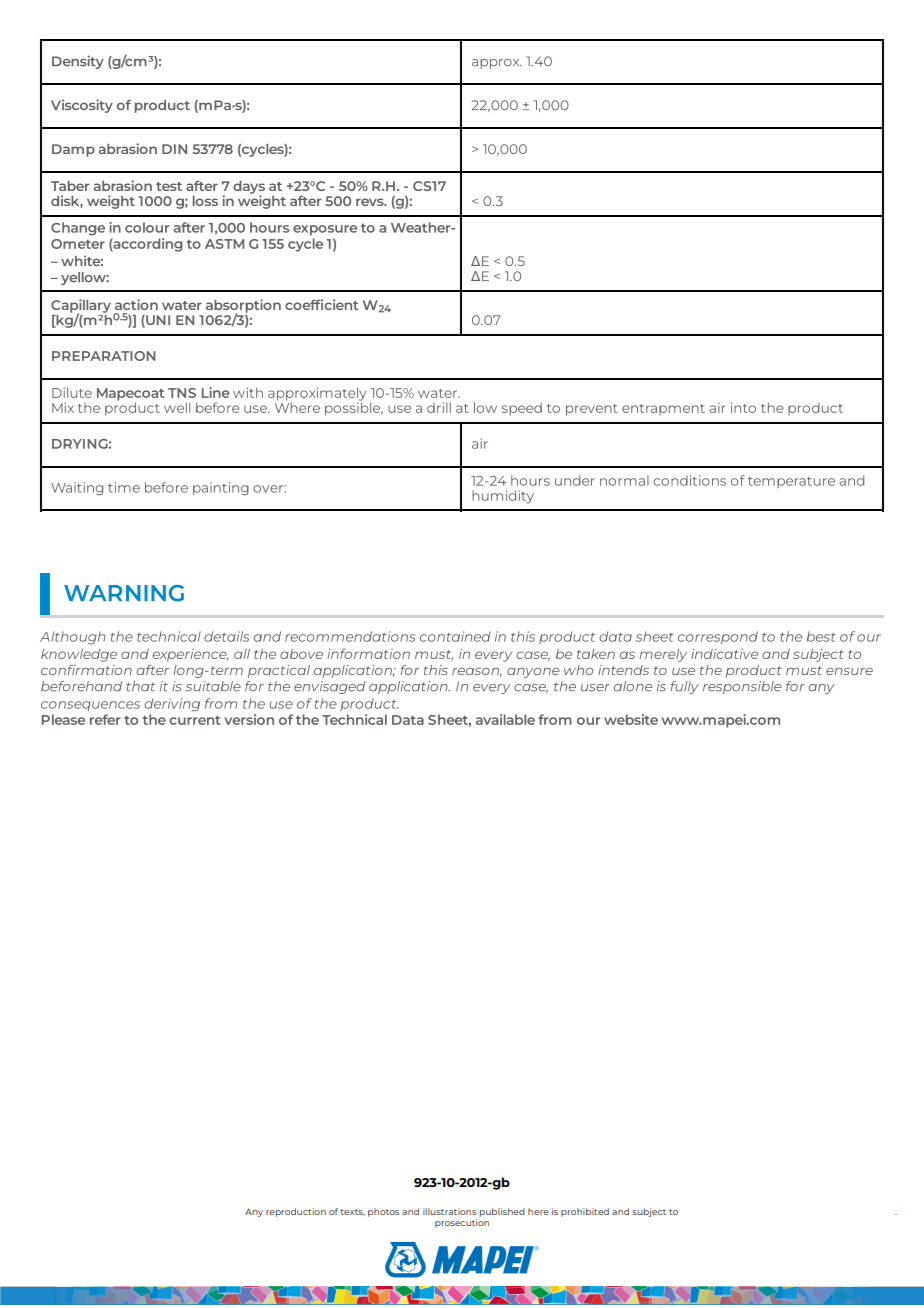 Image resolution: width=924 pixels, height=1308 pixels. What do you see at coordinates (325, 230) in the screenshot?
I see `exposure` at bounding box center [325, 230].
